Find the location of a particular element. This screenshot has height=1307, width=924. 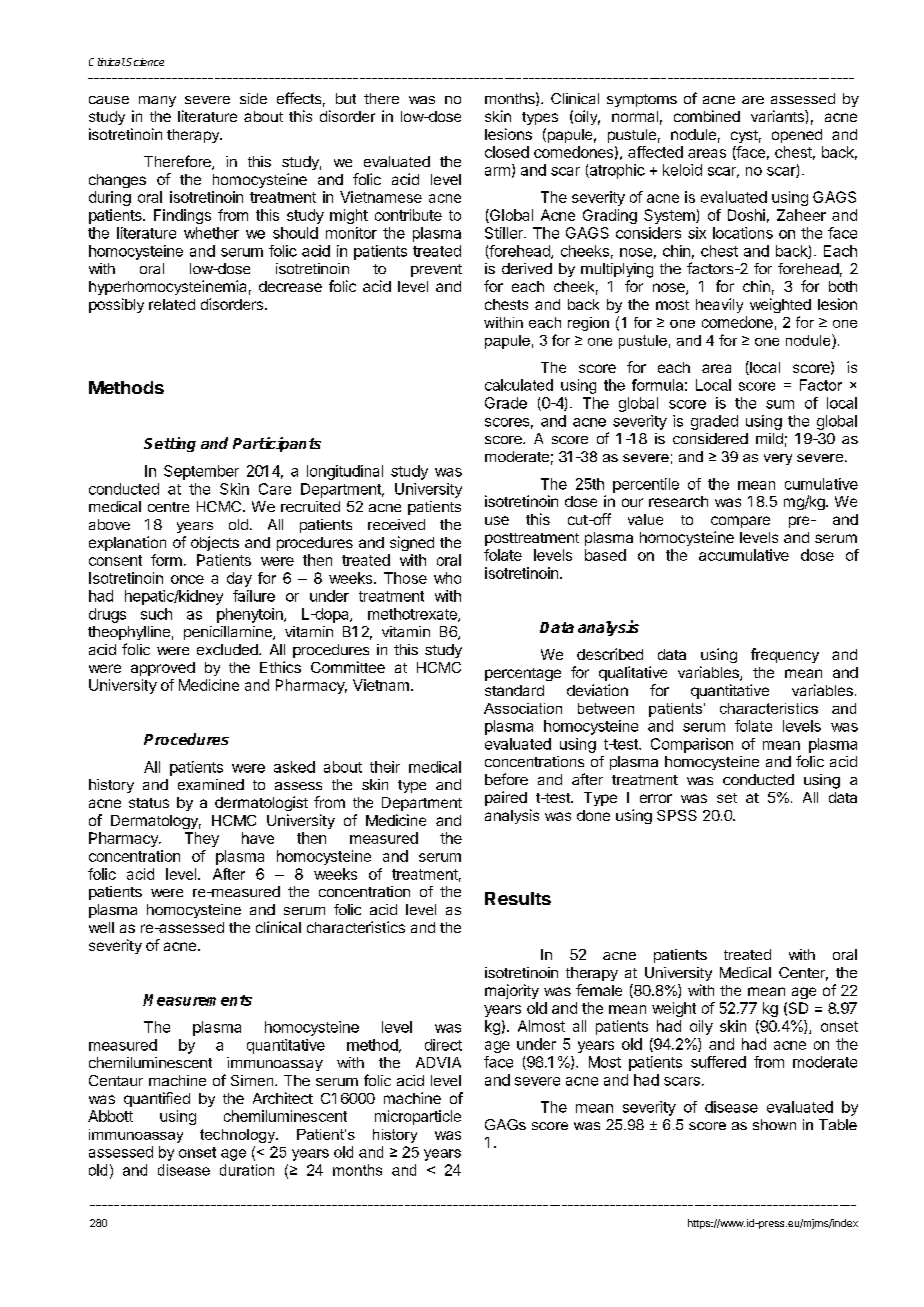

many is located at coordinates (157, 101).
